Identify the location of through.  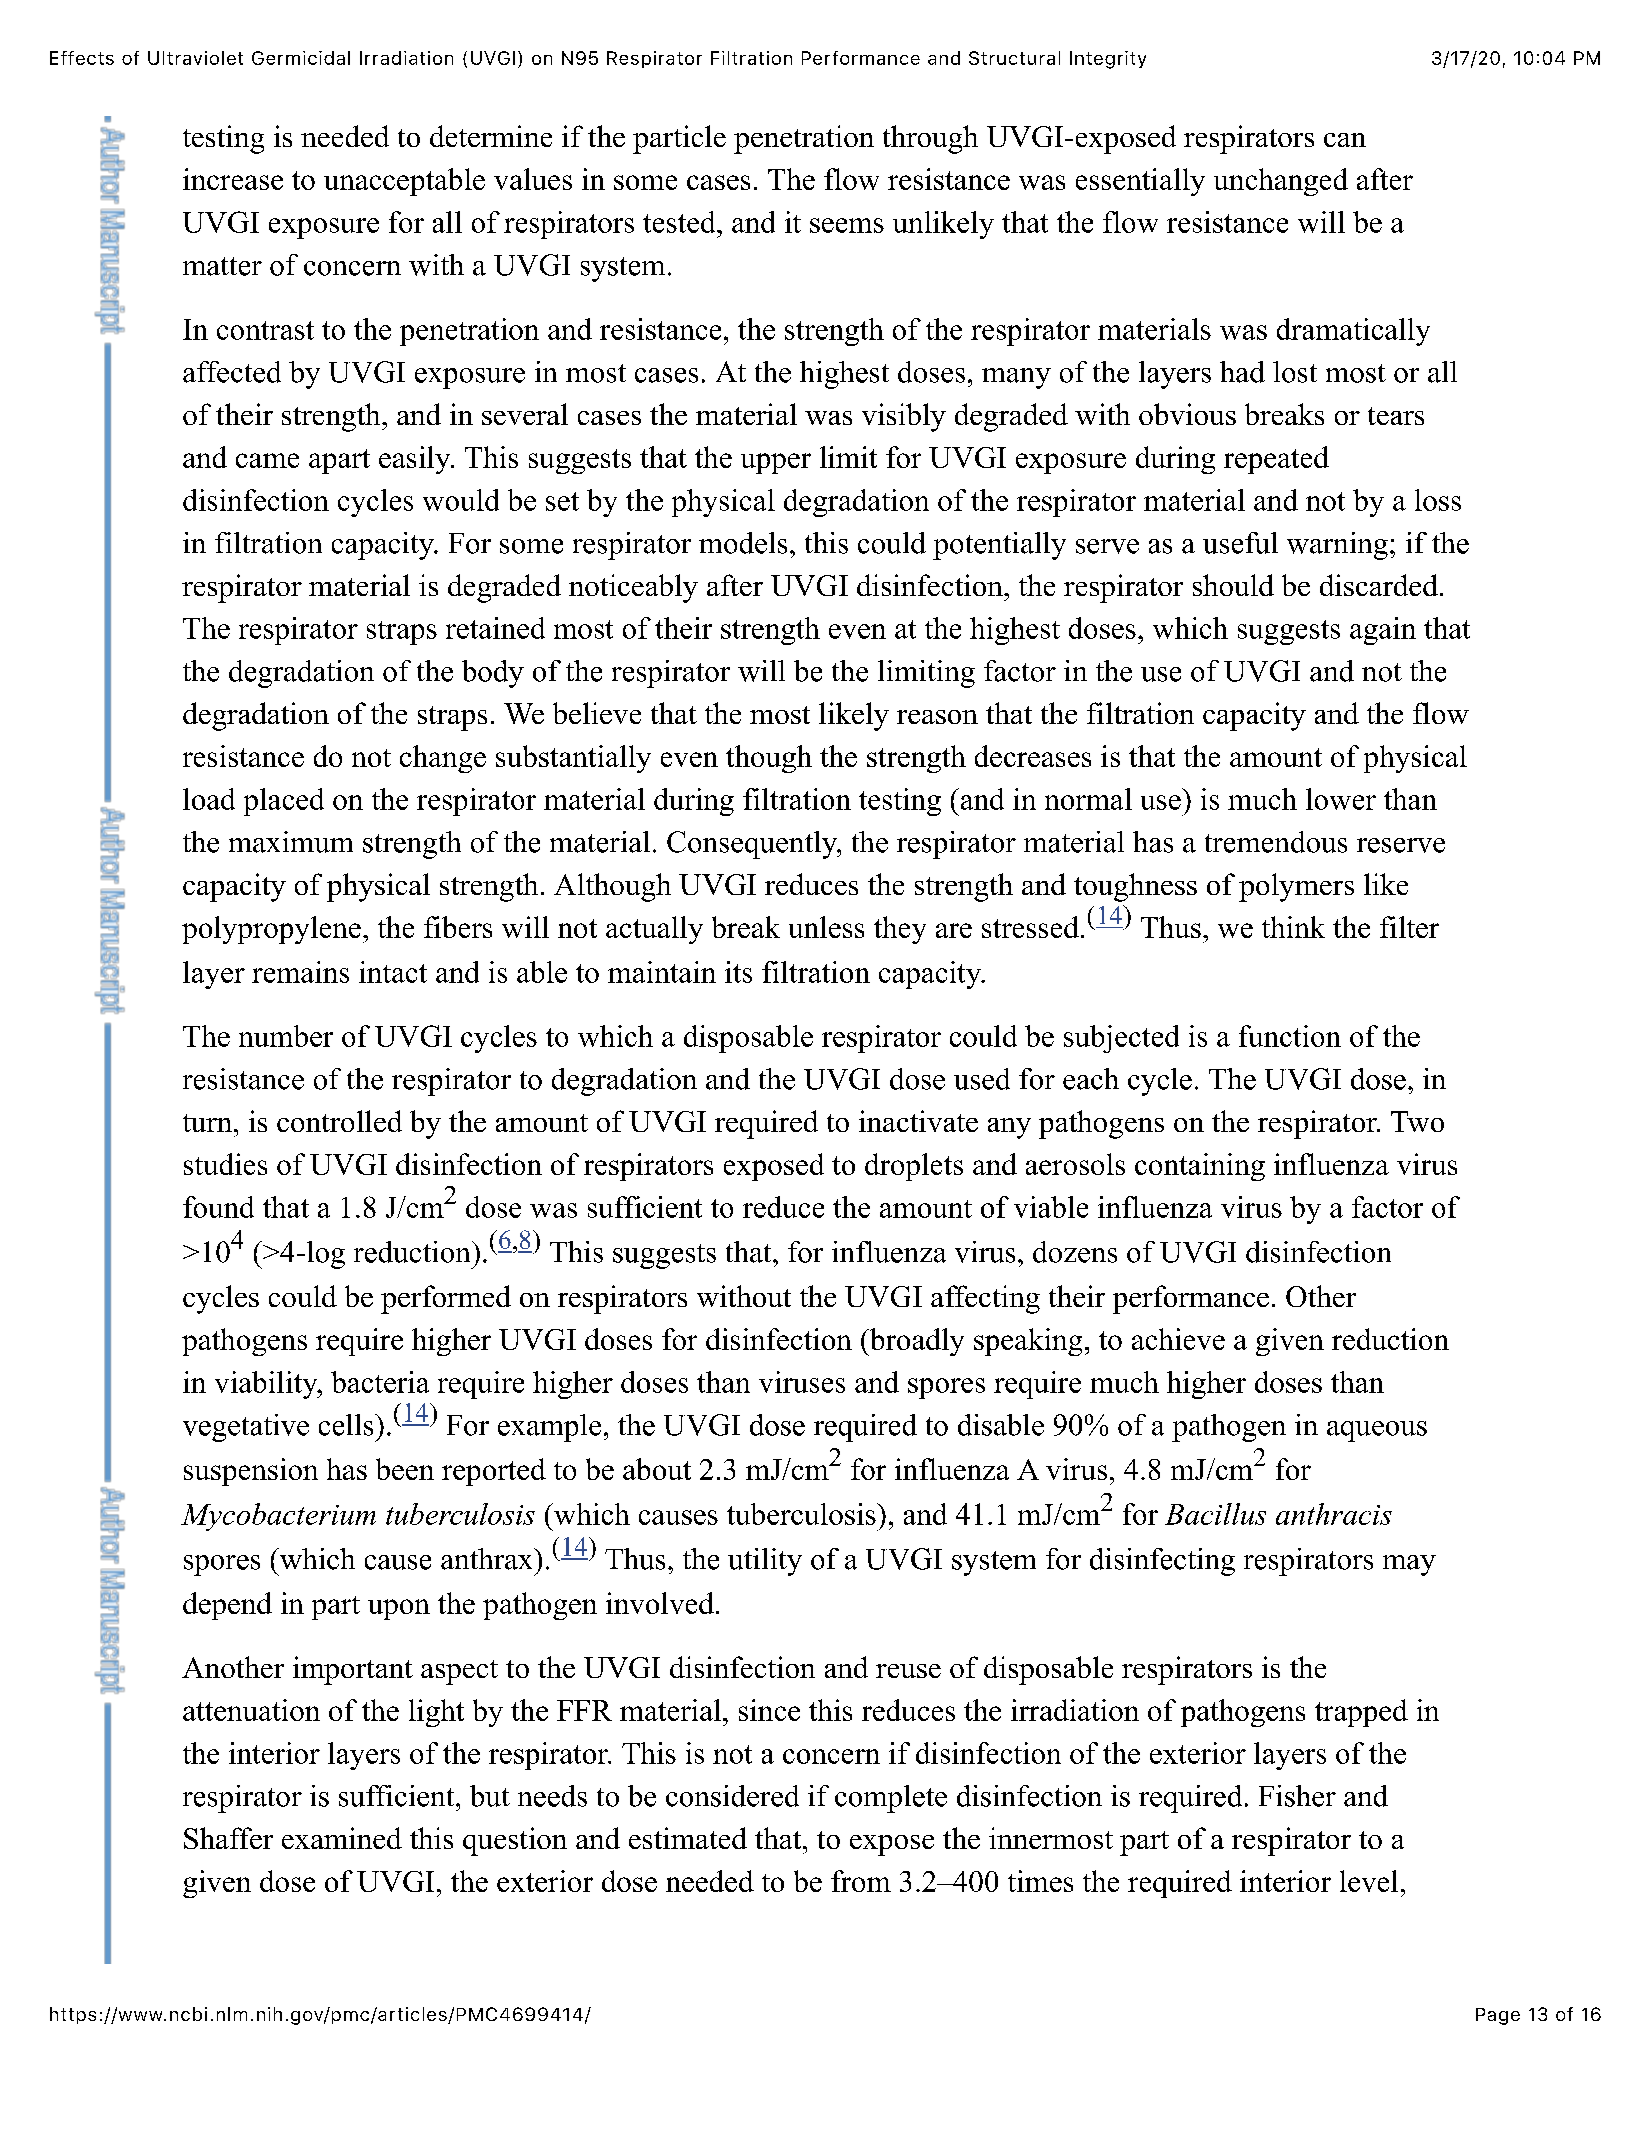
(930, 139).
